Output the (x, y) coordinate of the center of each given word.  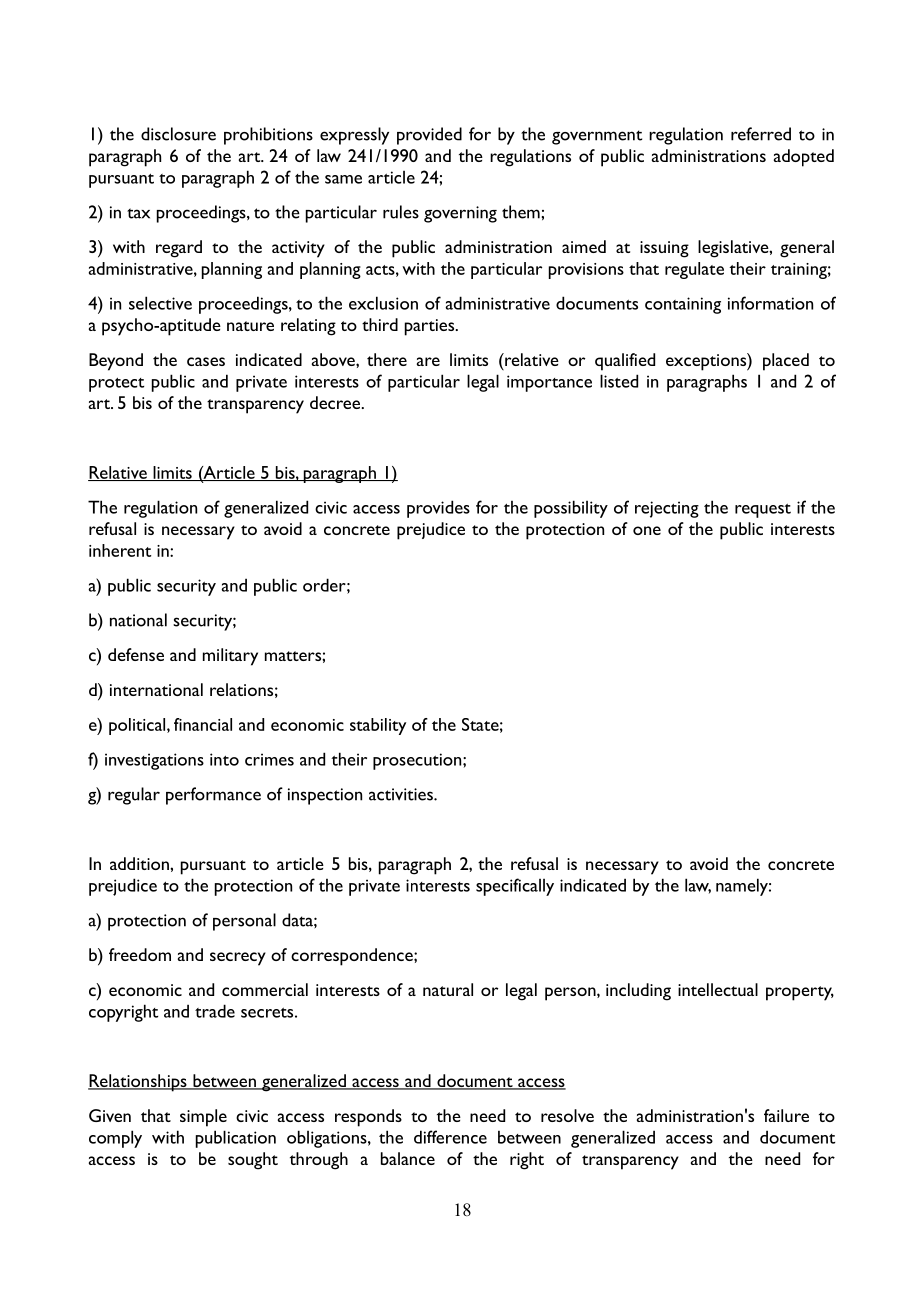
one (647, 530)
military (230, 657)
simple (203, 1118)
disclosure (178, 134)
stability (378, 726)
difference (450, 1137)
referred (761, 134)
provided (429, 136)
